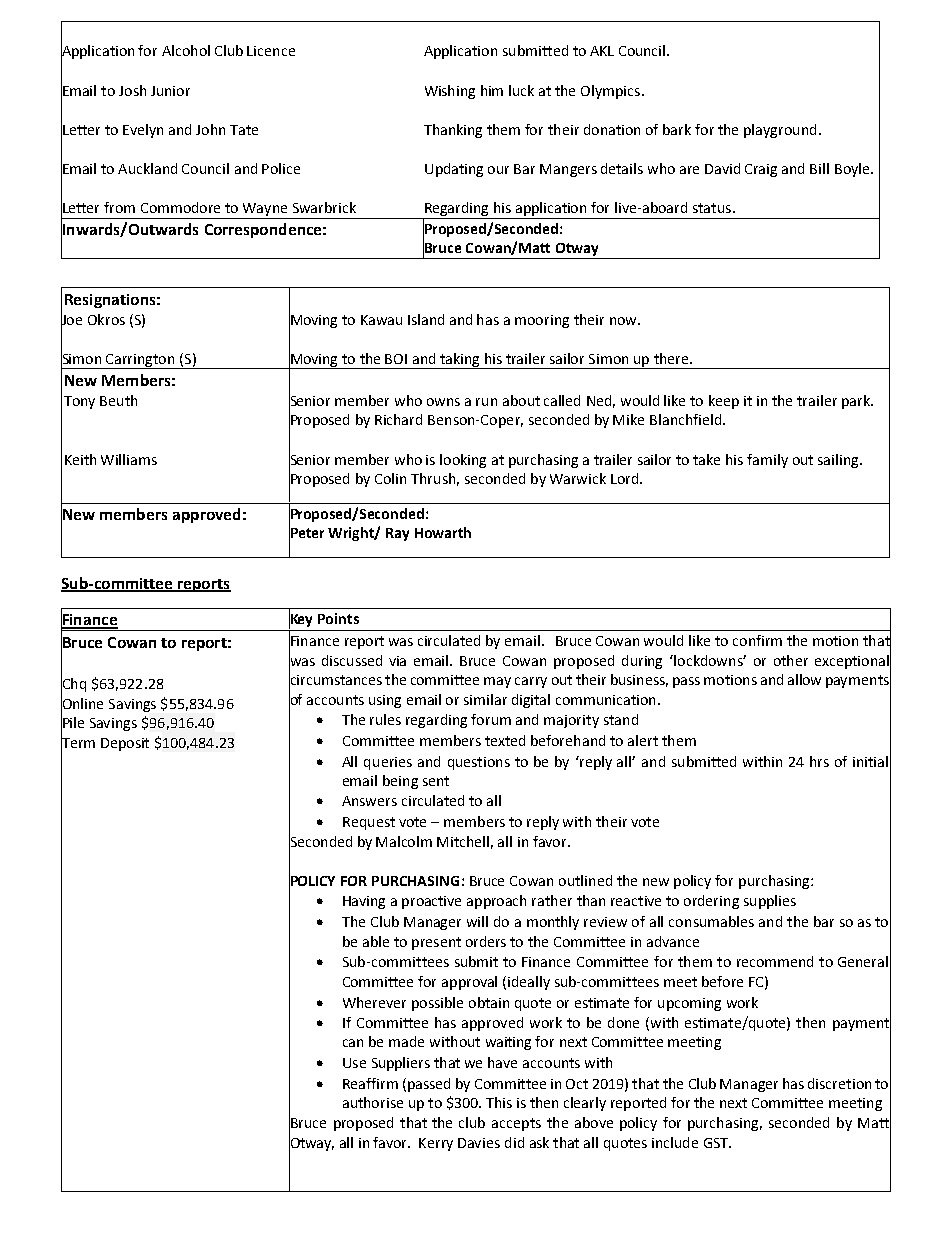  Describe the element at coordinates (170, 91) in the screenshot. I see `Junior` at that location.
